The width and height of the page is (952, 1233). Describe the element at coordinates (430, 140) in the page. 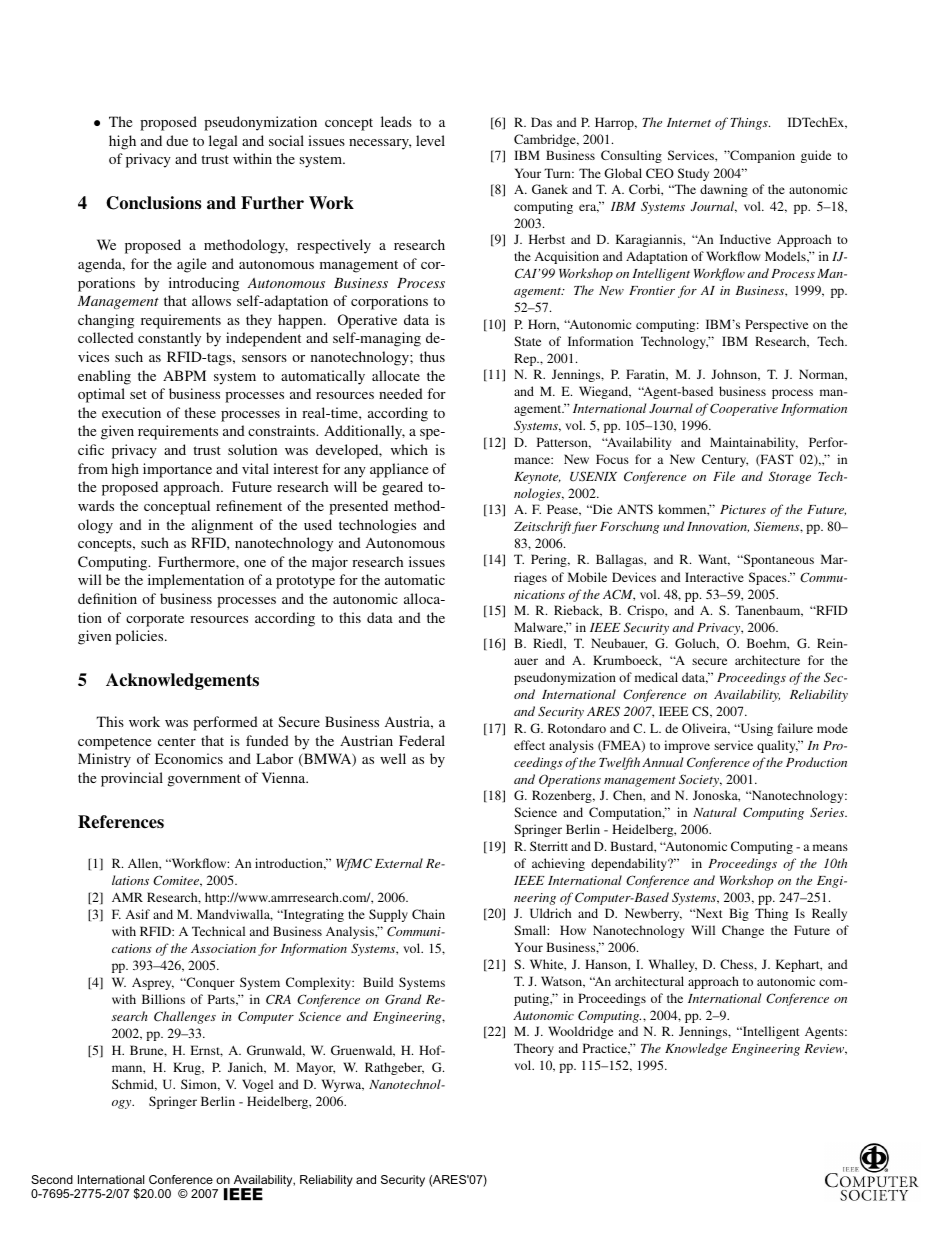

I see `level` at that location.
